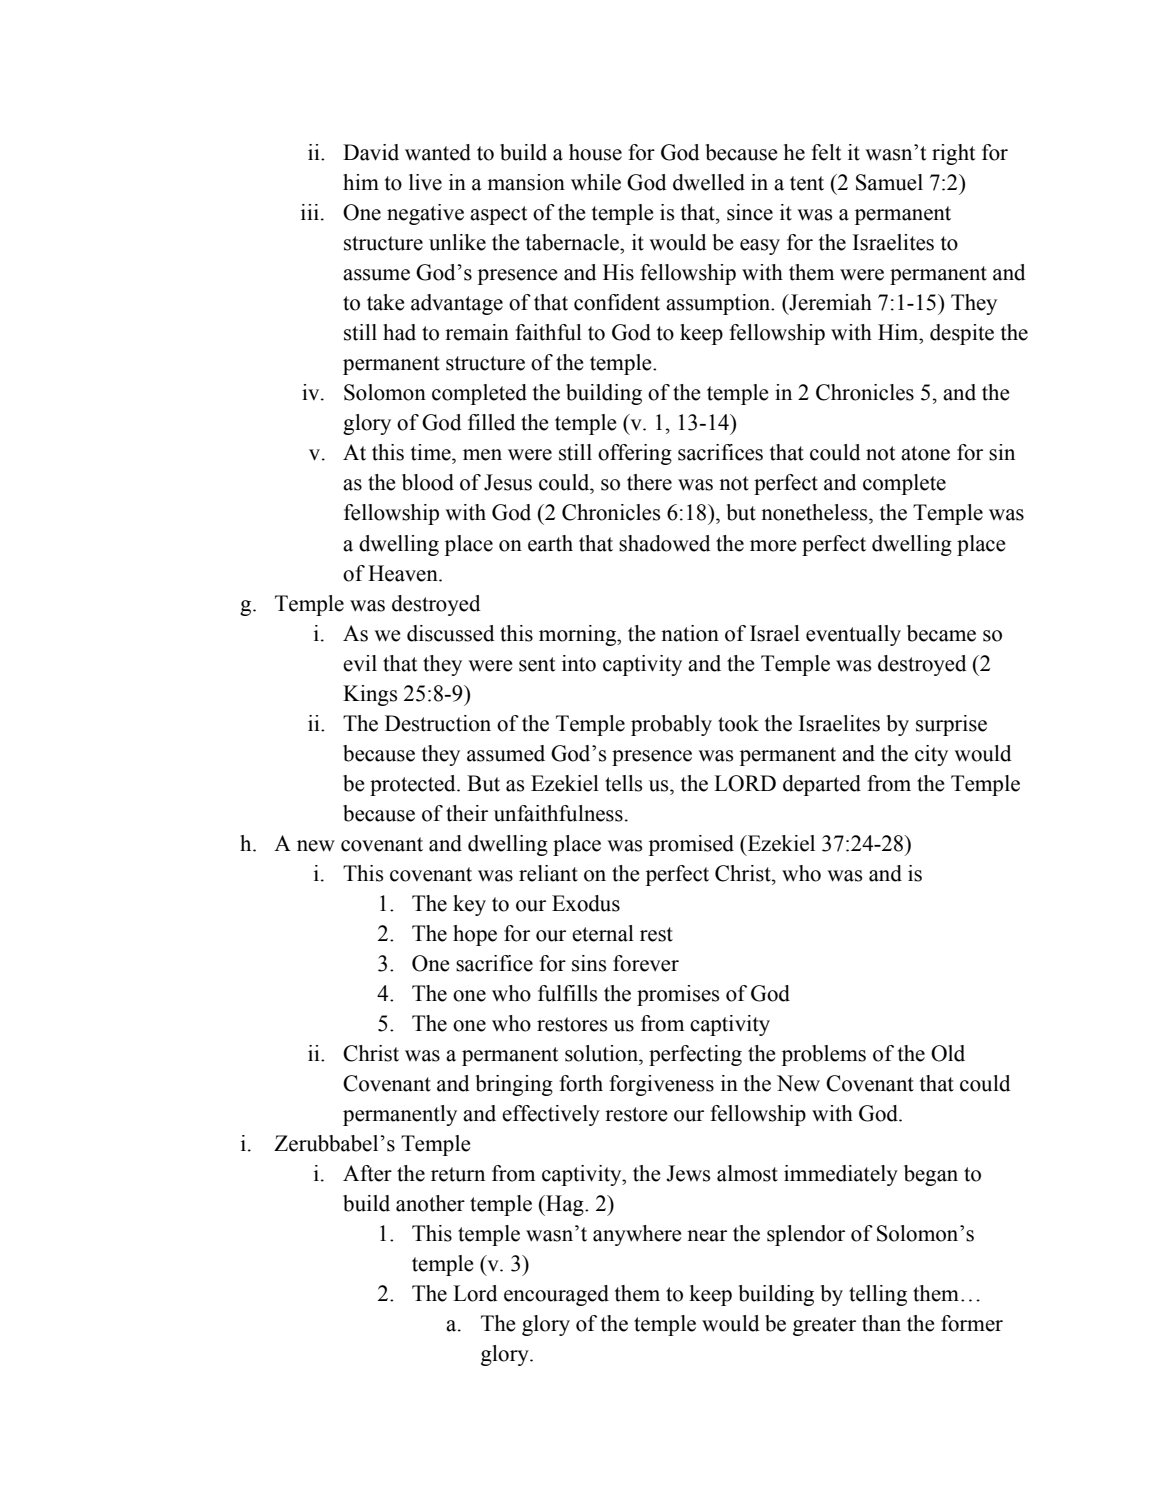  Describe the element at coordinates (475, 935) in the screenshot. I see `hope` at that location.
